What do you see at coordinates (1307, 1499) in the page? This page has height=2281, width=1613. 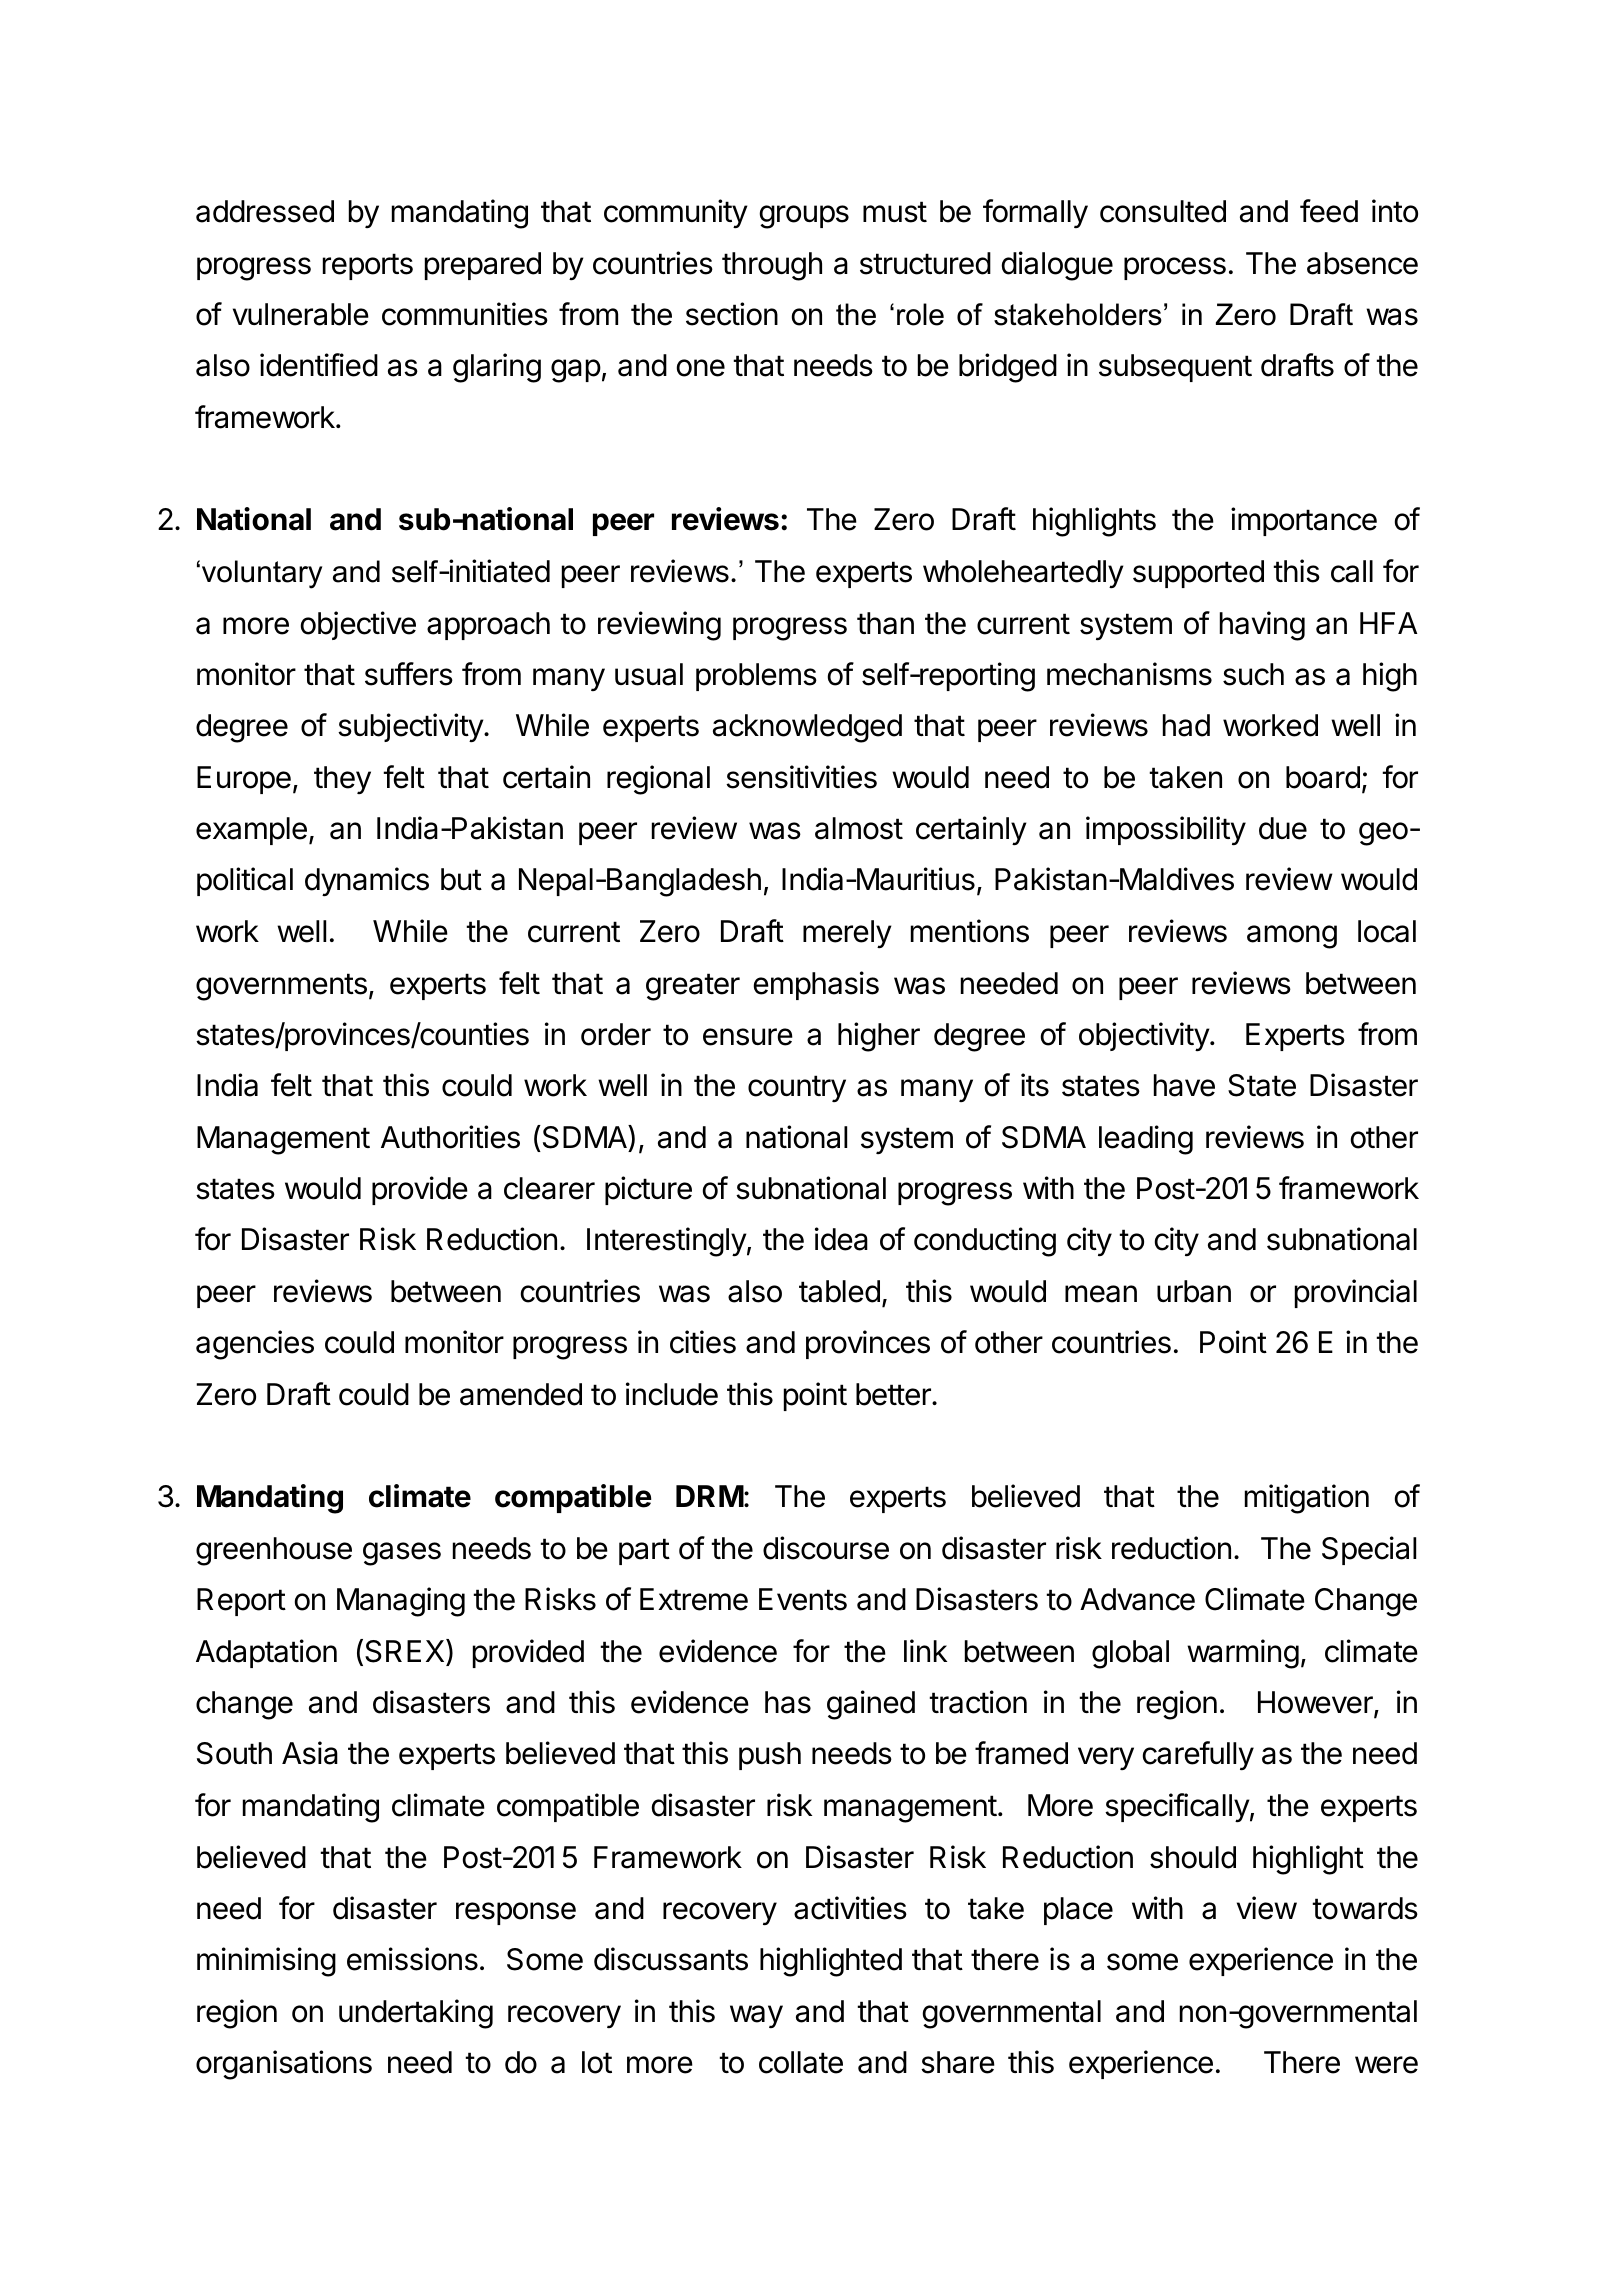 I see `mitigation` at bounding box center [1307, 1499].
